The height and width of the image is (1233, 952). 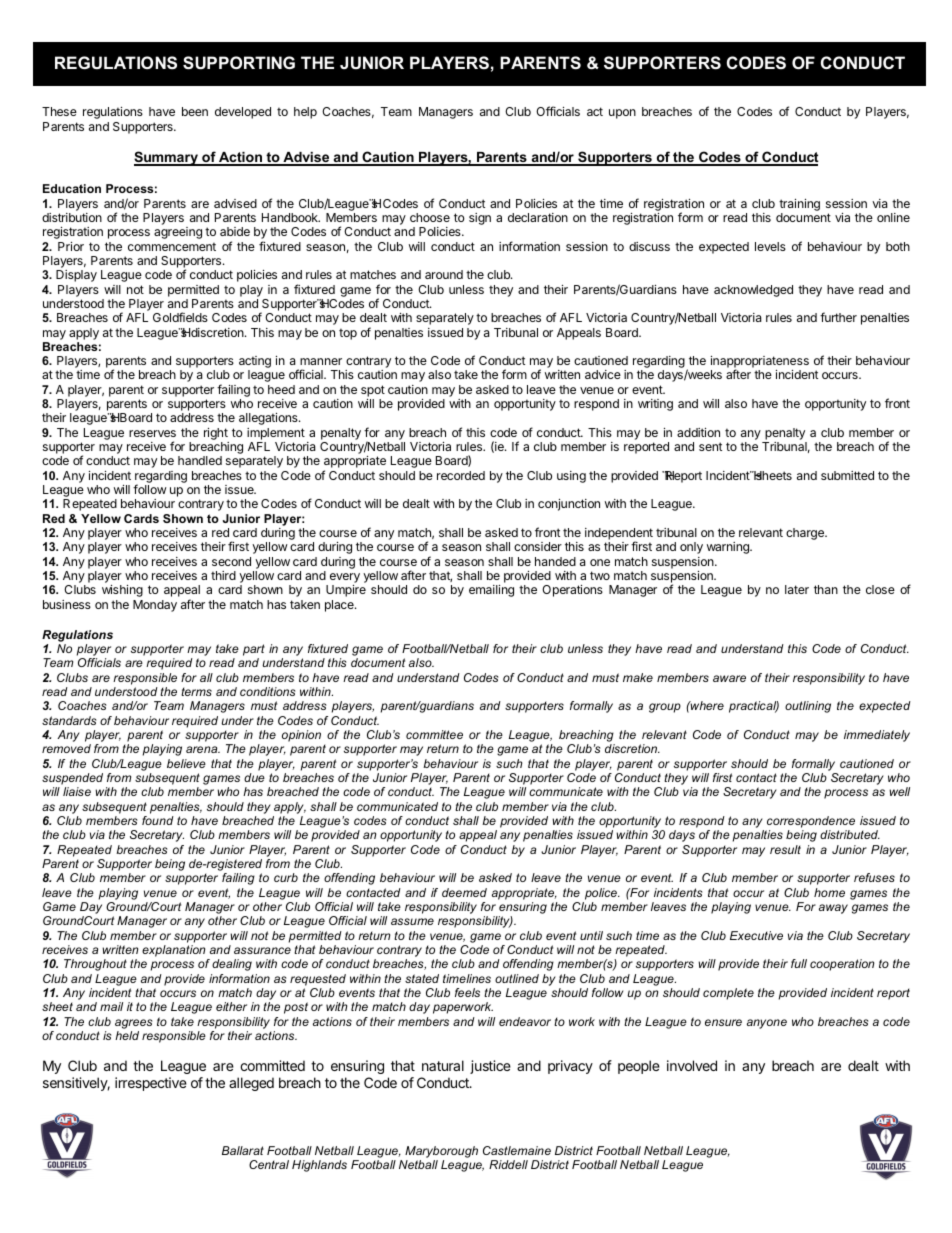 What do you see at coordinates (799, 205) in the image?
I see `training` at bounding box center [799, 205].
